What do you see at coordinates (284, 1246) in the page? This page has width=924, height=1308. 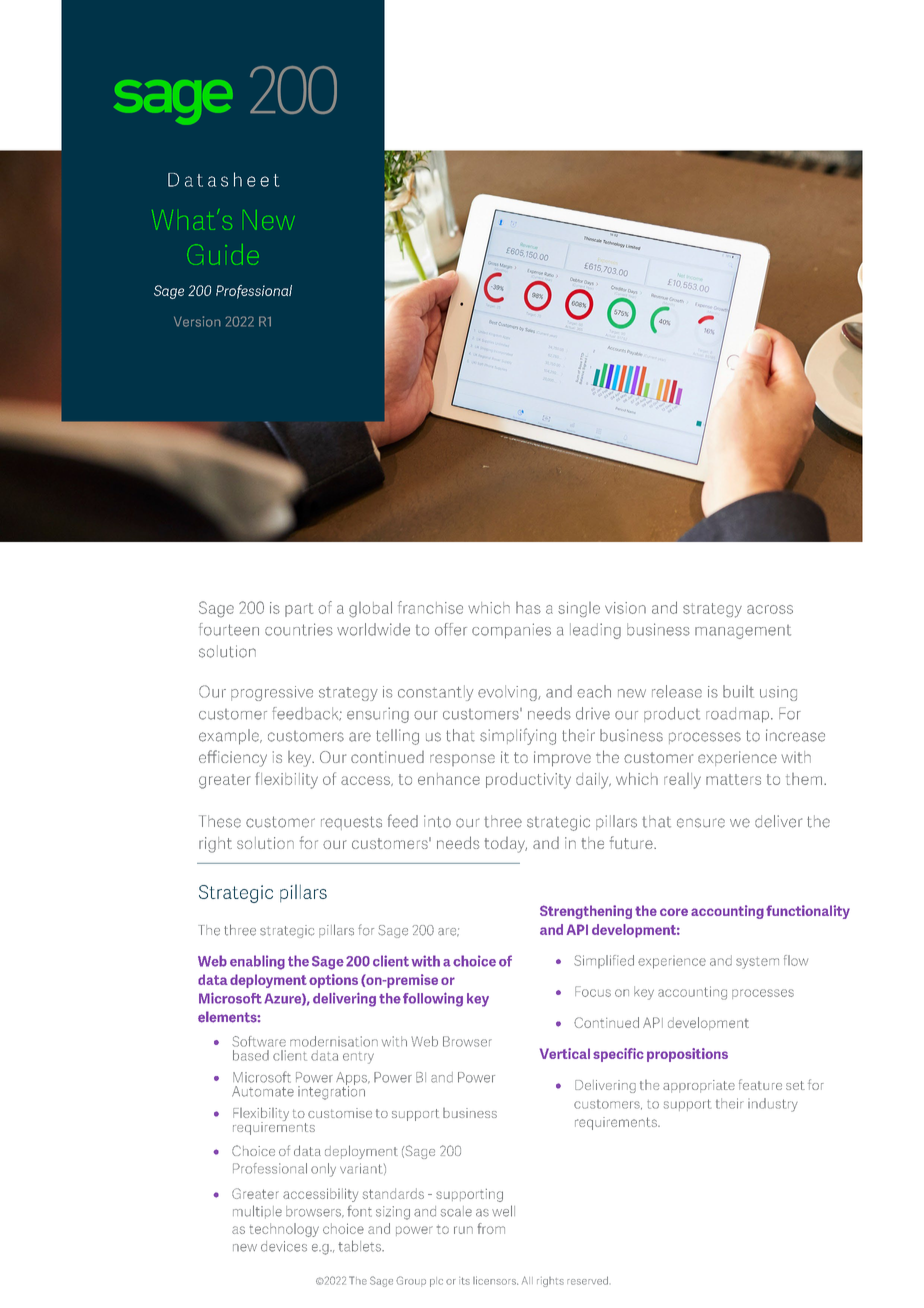 I see `devices` at bounding box center [284, 1246].
